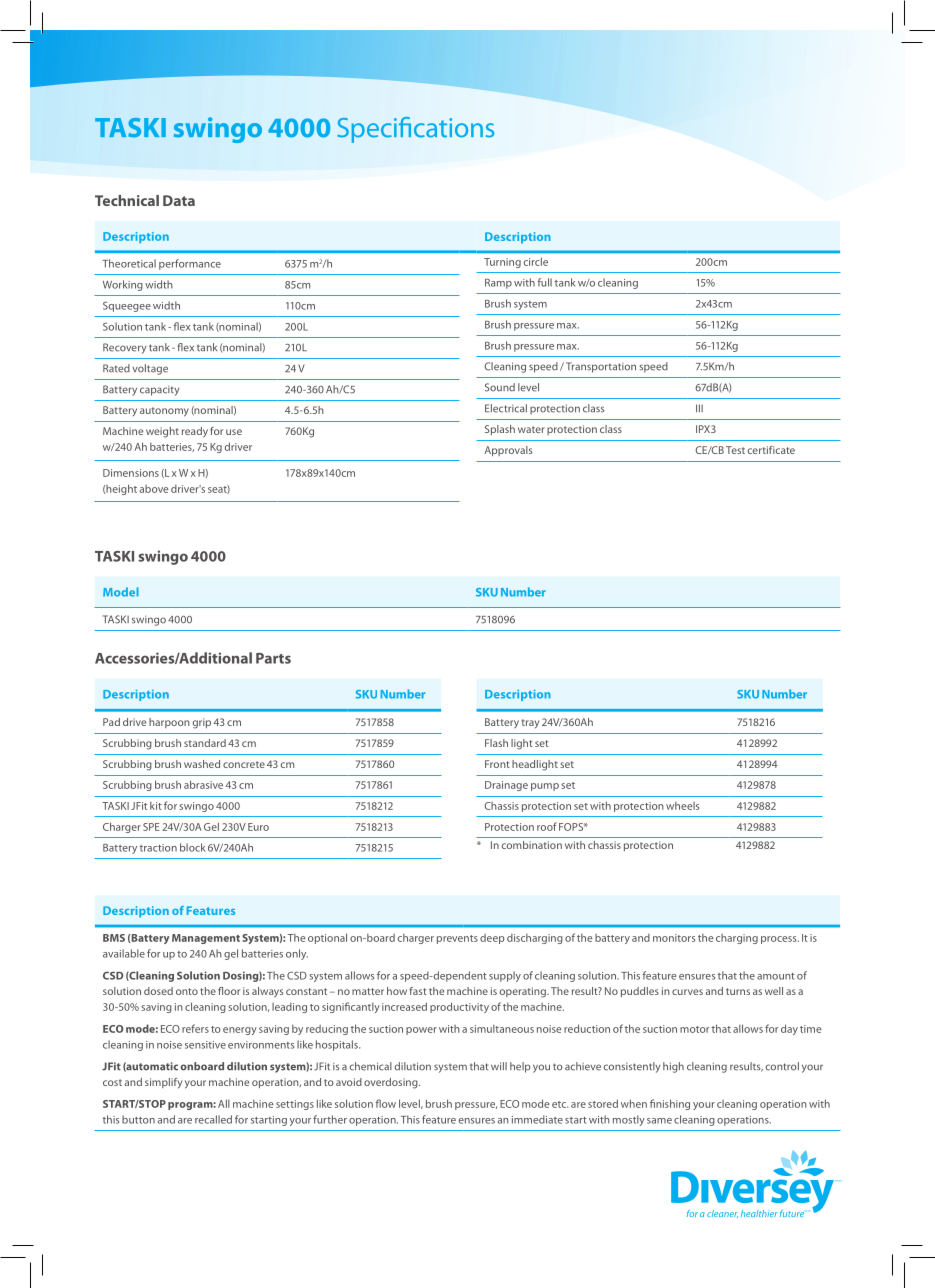  I want to click on Specifications, so click(415, 130).
